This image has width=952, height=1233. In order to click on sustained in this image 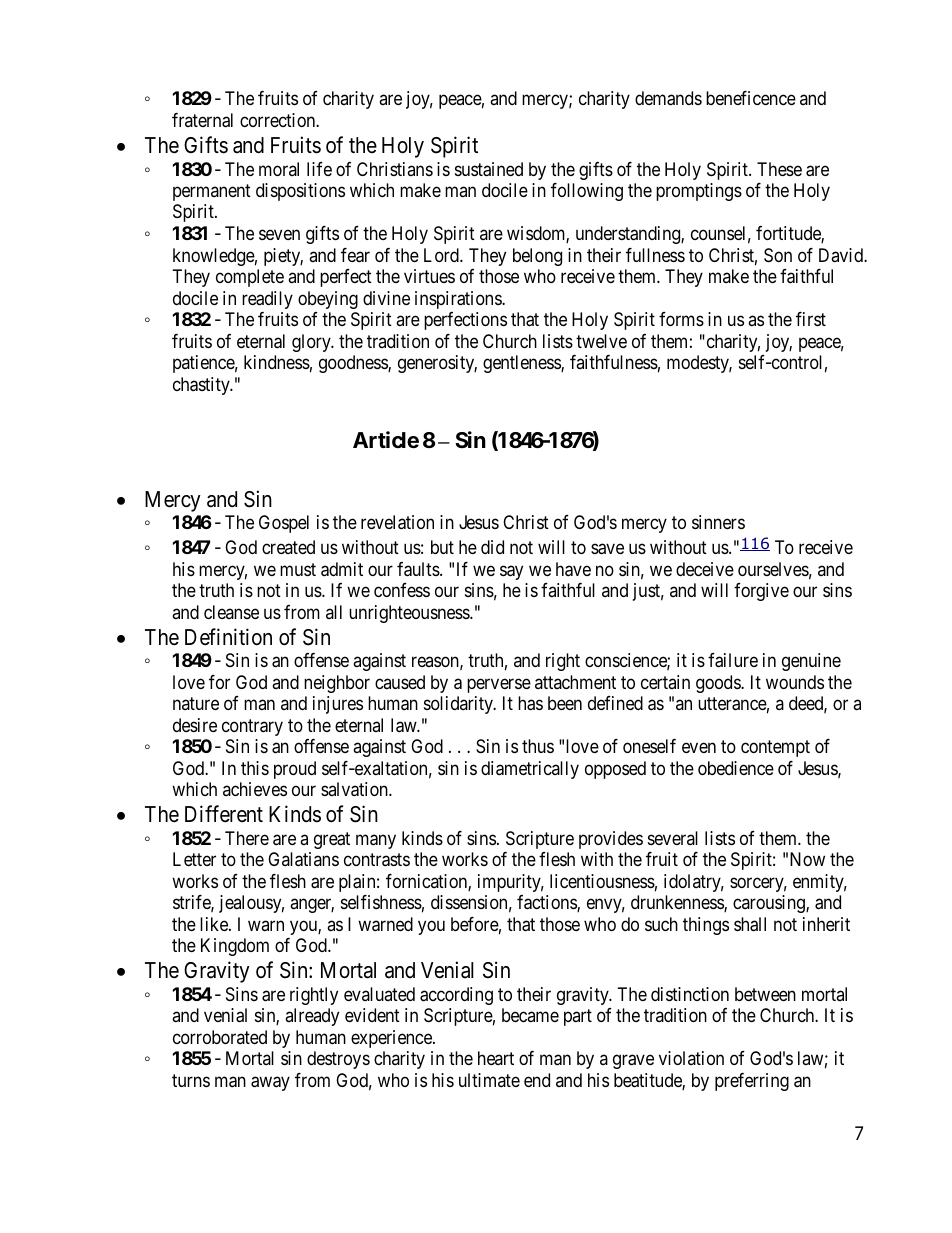, I will do `click(489, 169)`.
